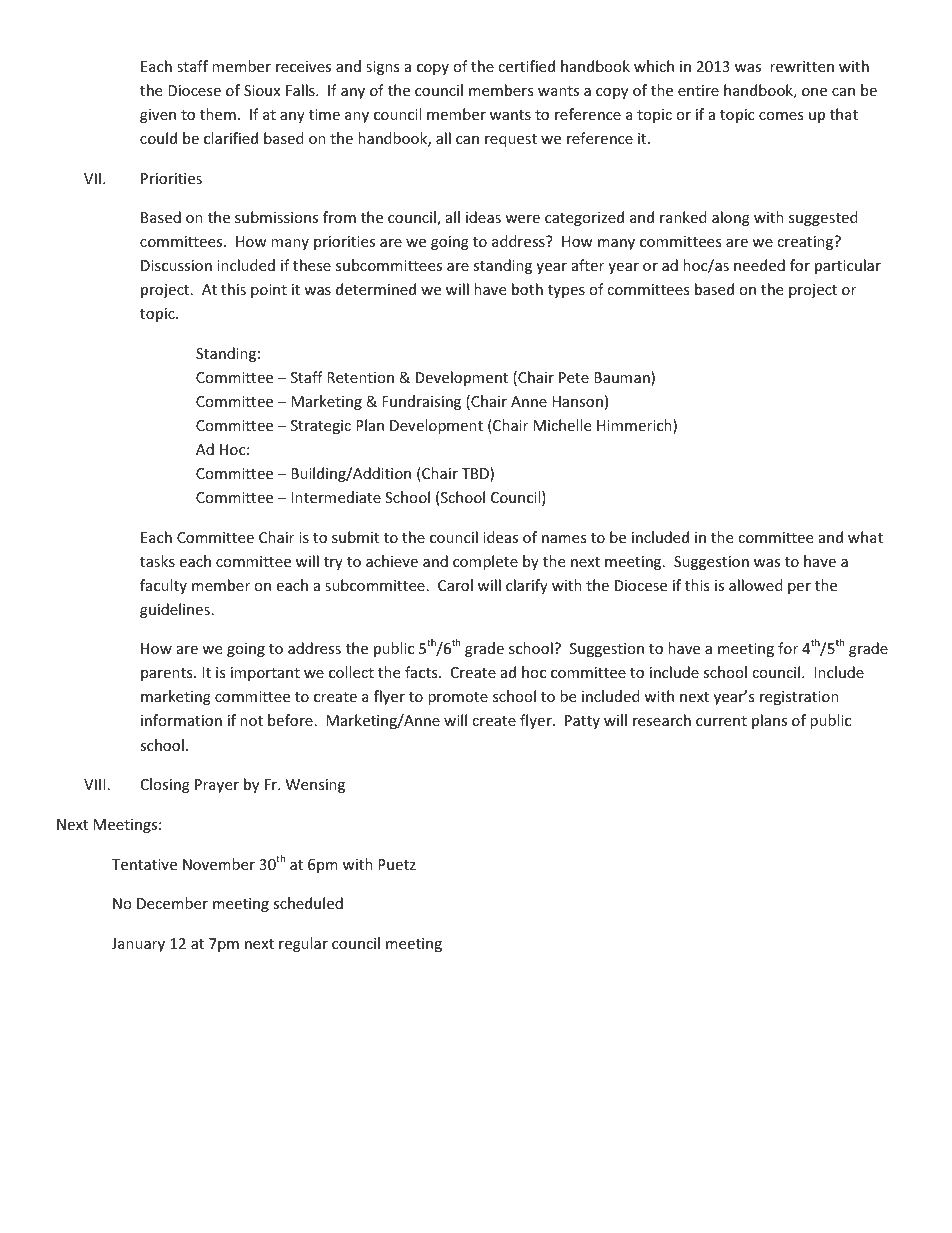  Describe the element at coordinates (526, 66) in the screenshot. I see `certified` at that location.
